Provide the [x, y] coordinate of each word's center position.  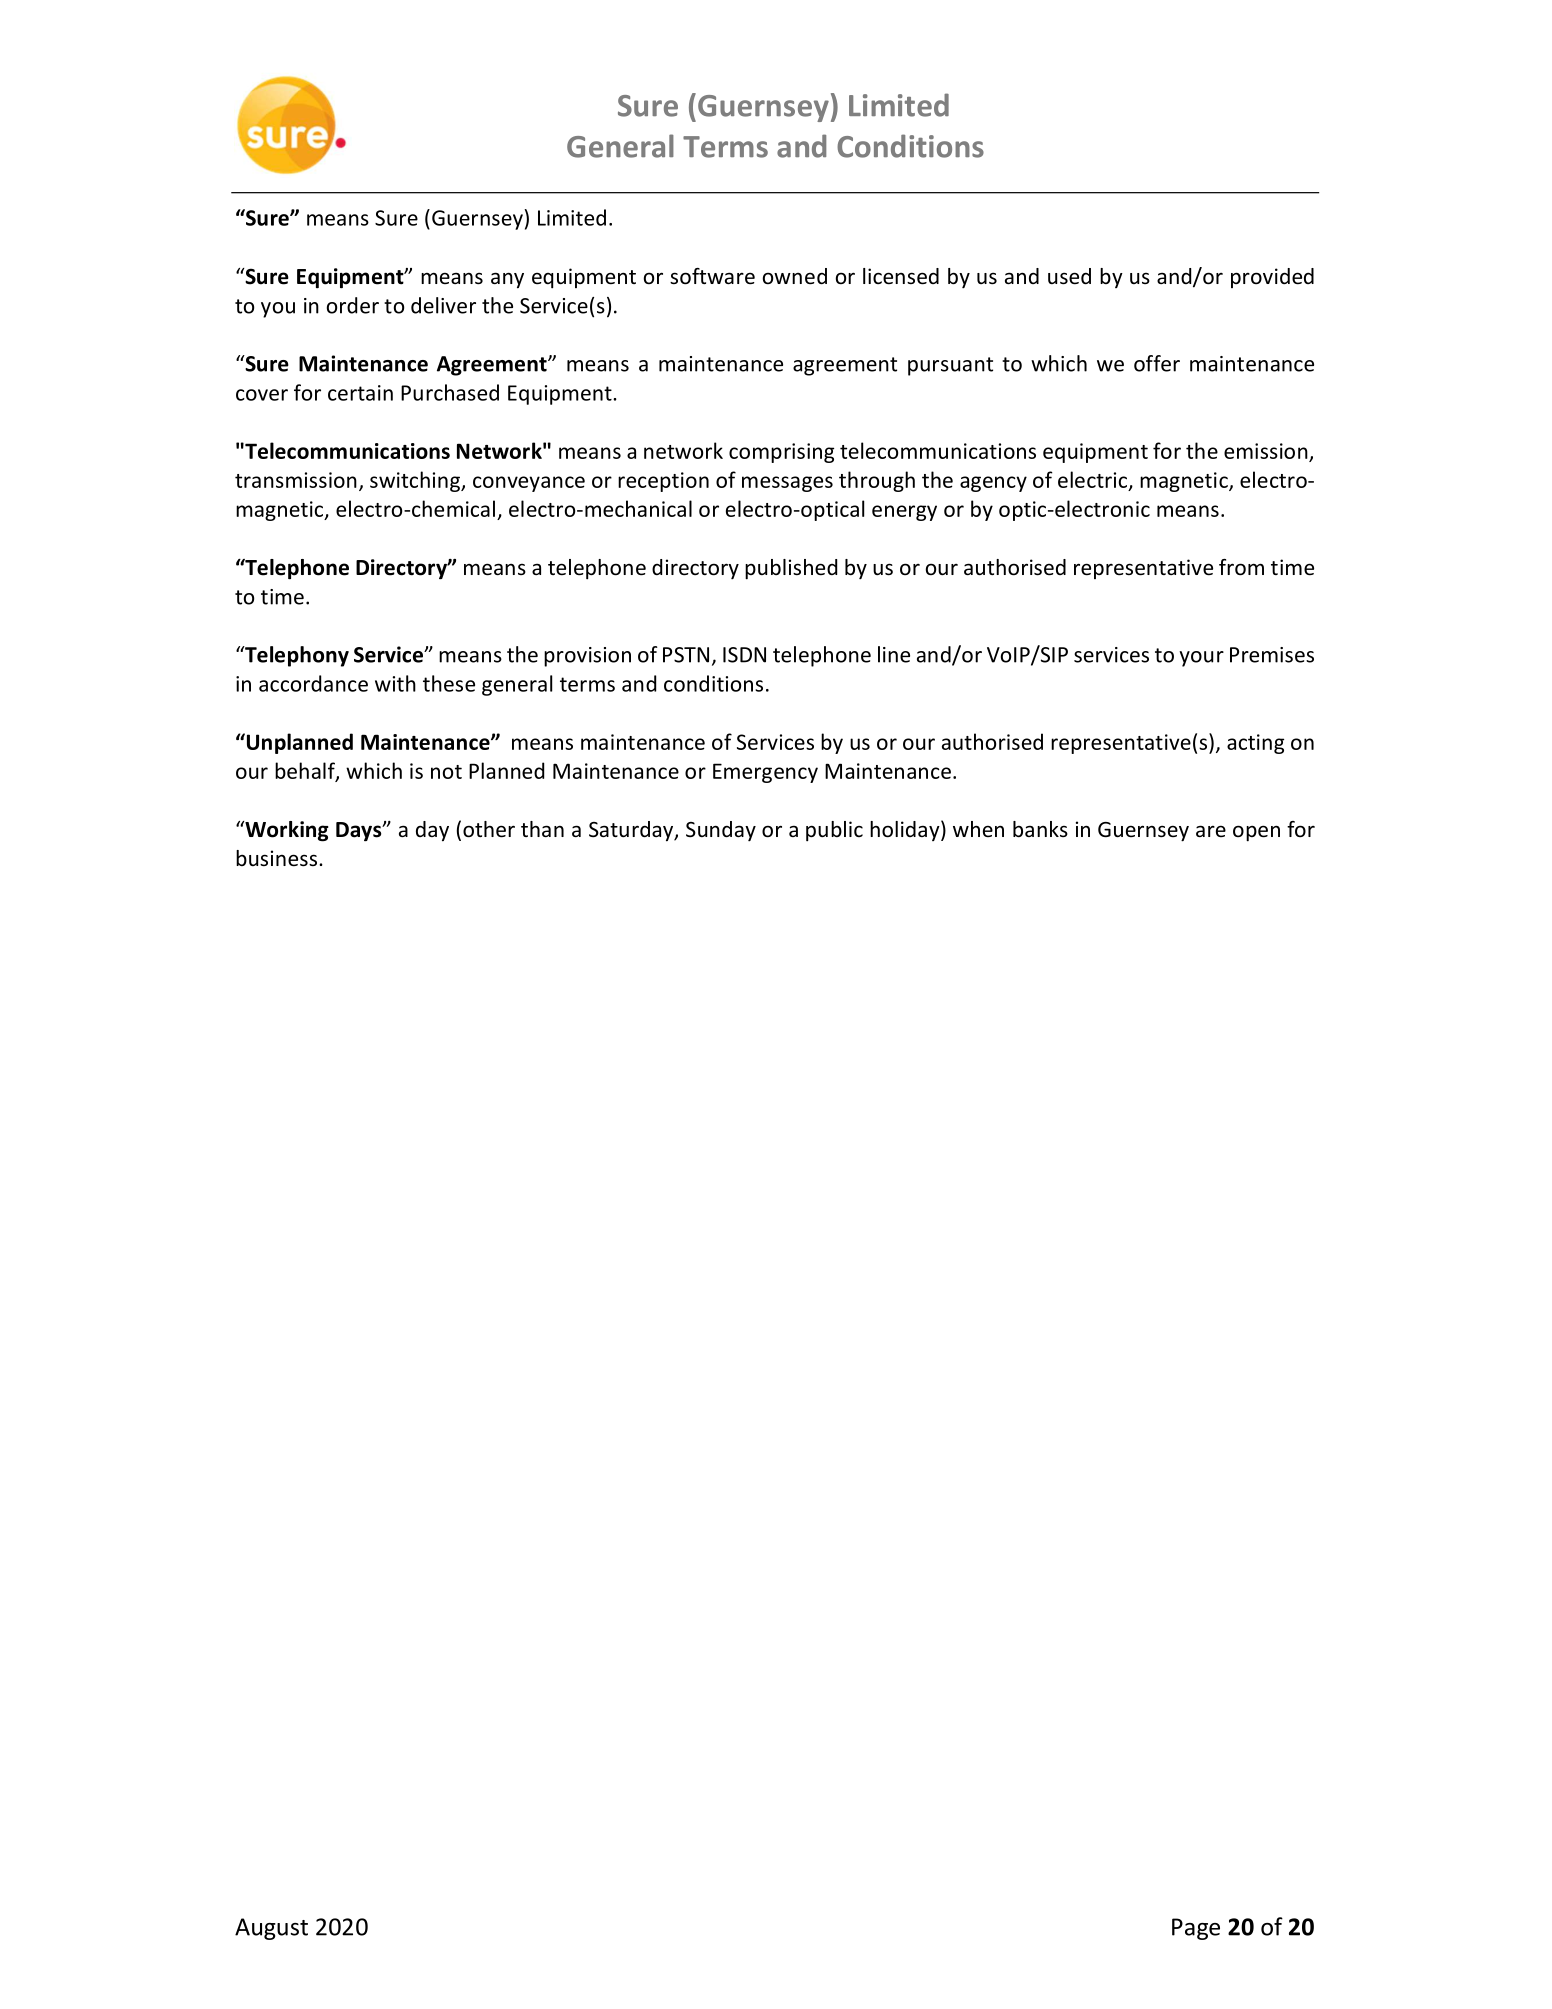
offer [1157, 363]
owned [795, 276]
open [1256, 833]
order [353, 305]
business [276, 858]
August [271, 1929]
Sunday [721, 831]
